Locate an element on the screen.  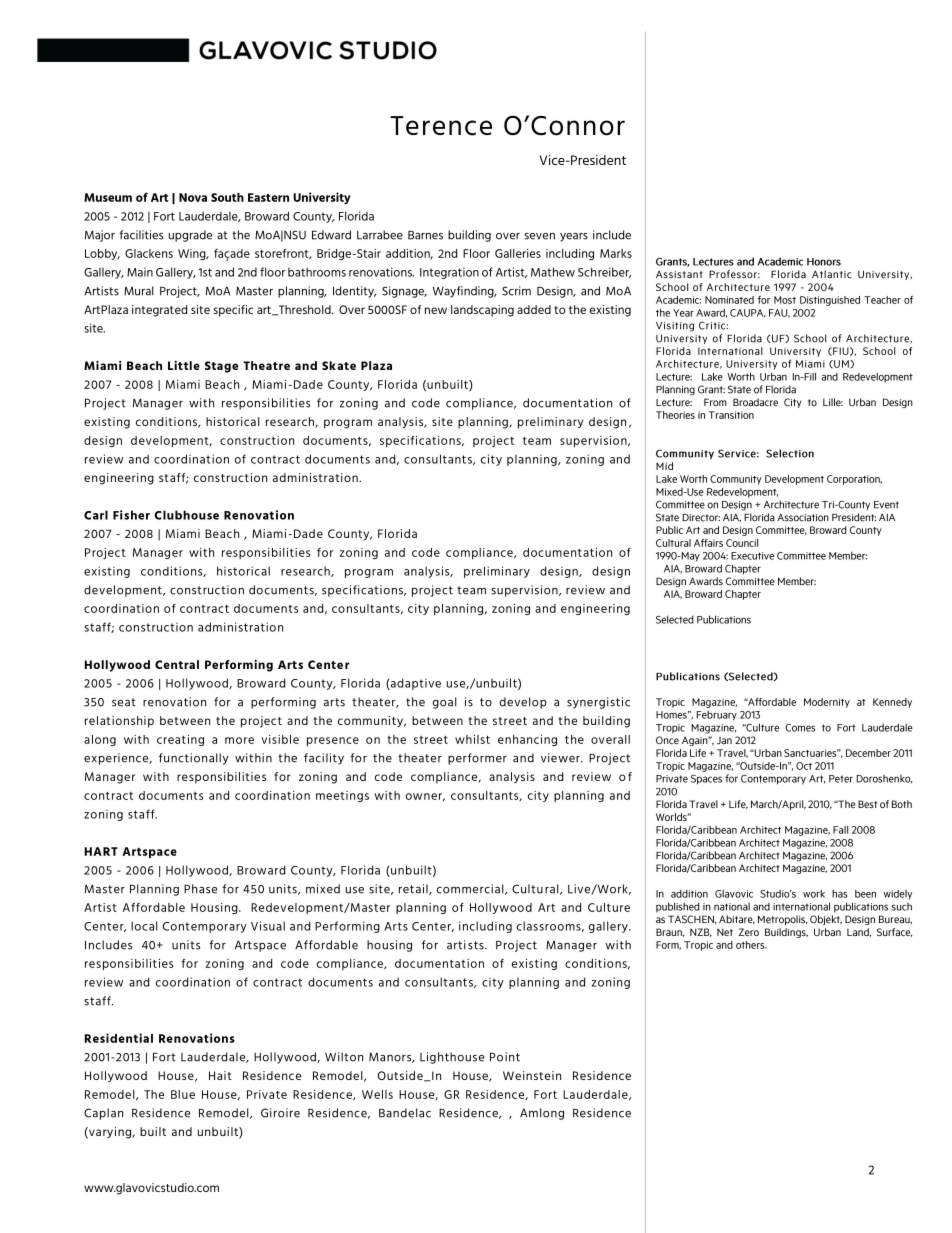
Blue is located at coordinates (183, 1094).
